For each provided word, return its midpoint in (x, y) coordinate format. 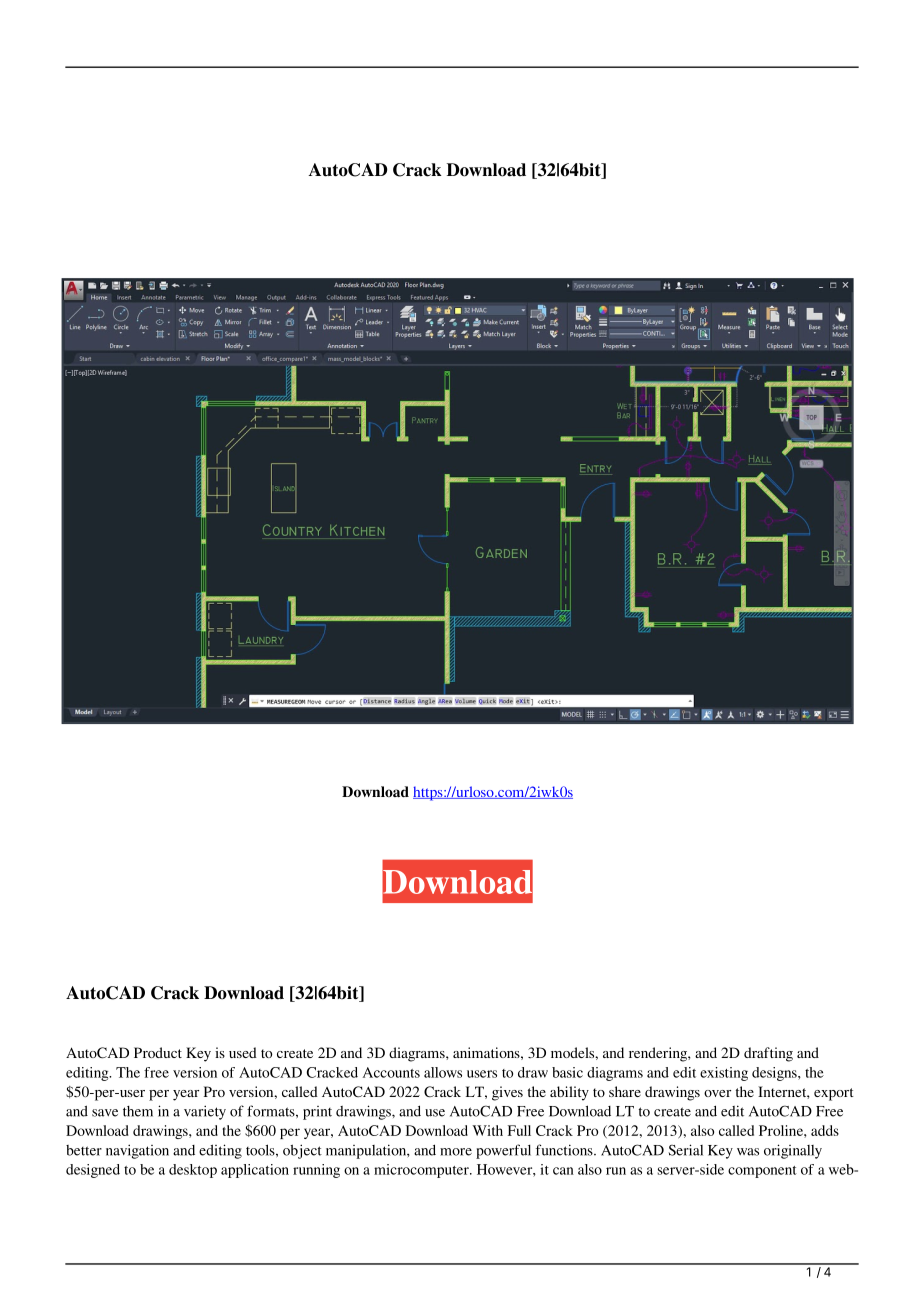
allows (443, 1072)
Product (158, 1052)
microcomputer (422, 1171)
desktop (193, 1171)
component (762, 1172)
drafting (768, 1054)
